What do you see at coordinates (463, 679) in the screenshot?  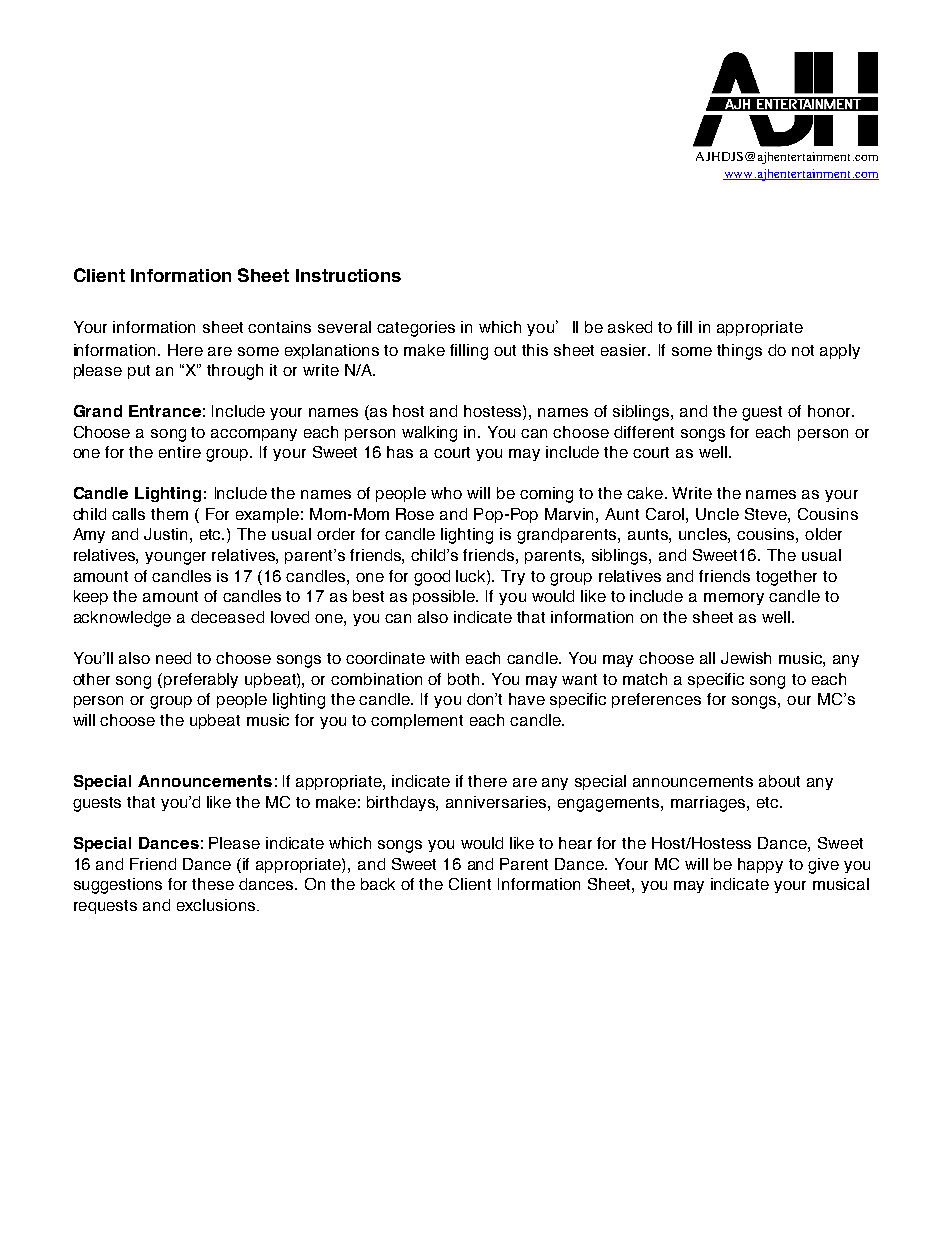 I see `both` at bounding box center [463, 679].
